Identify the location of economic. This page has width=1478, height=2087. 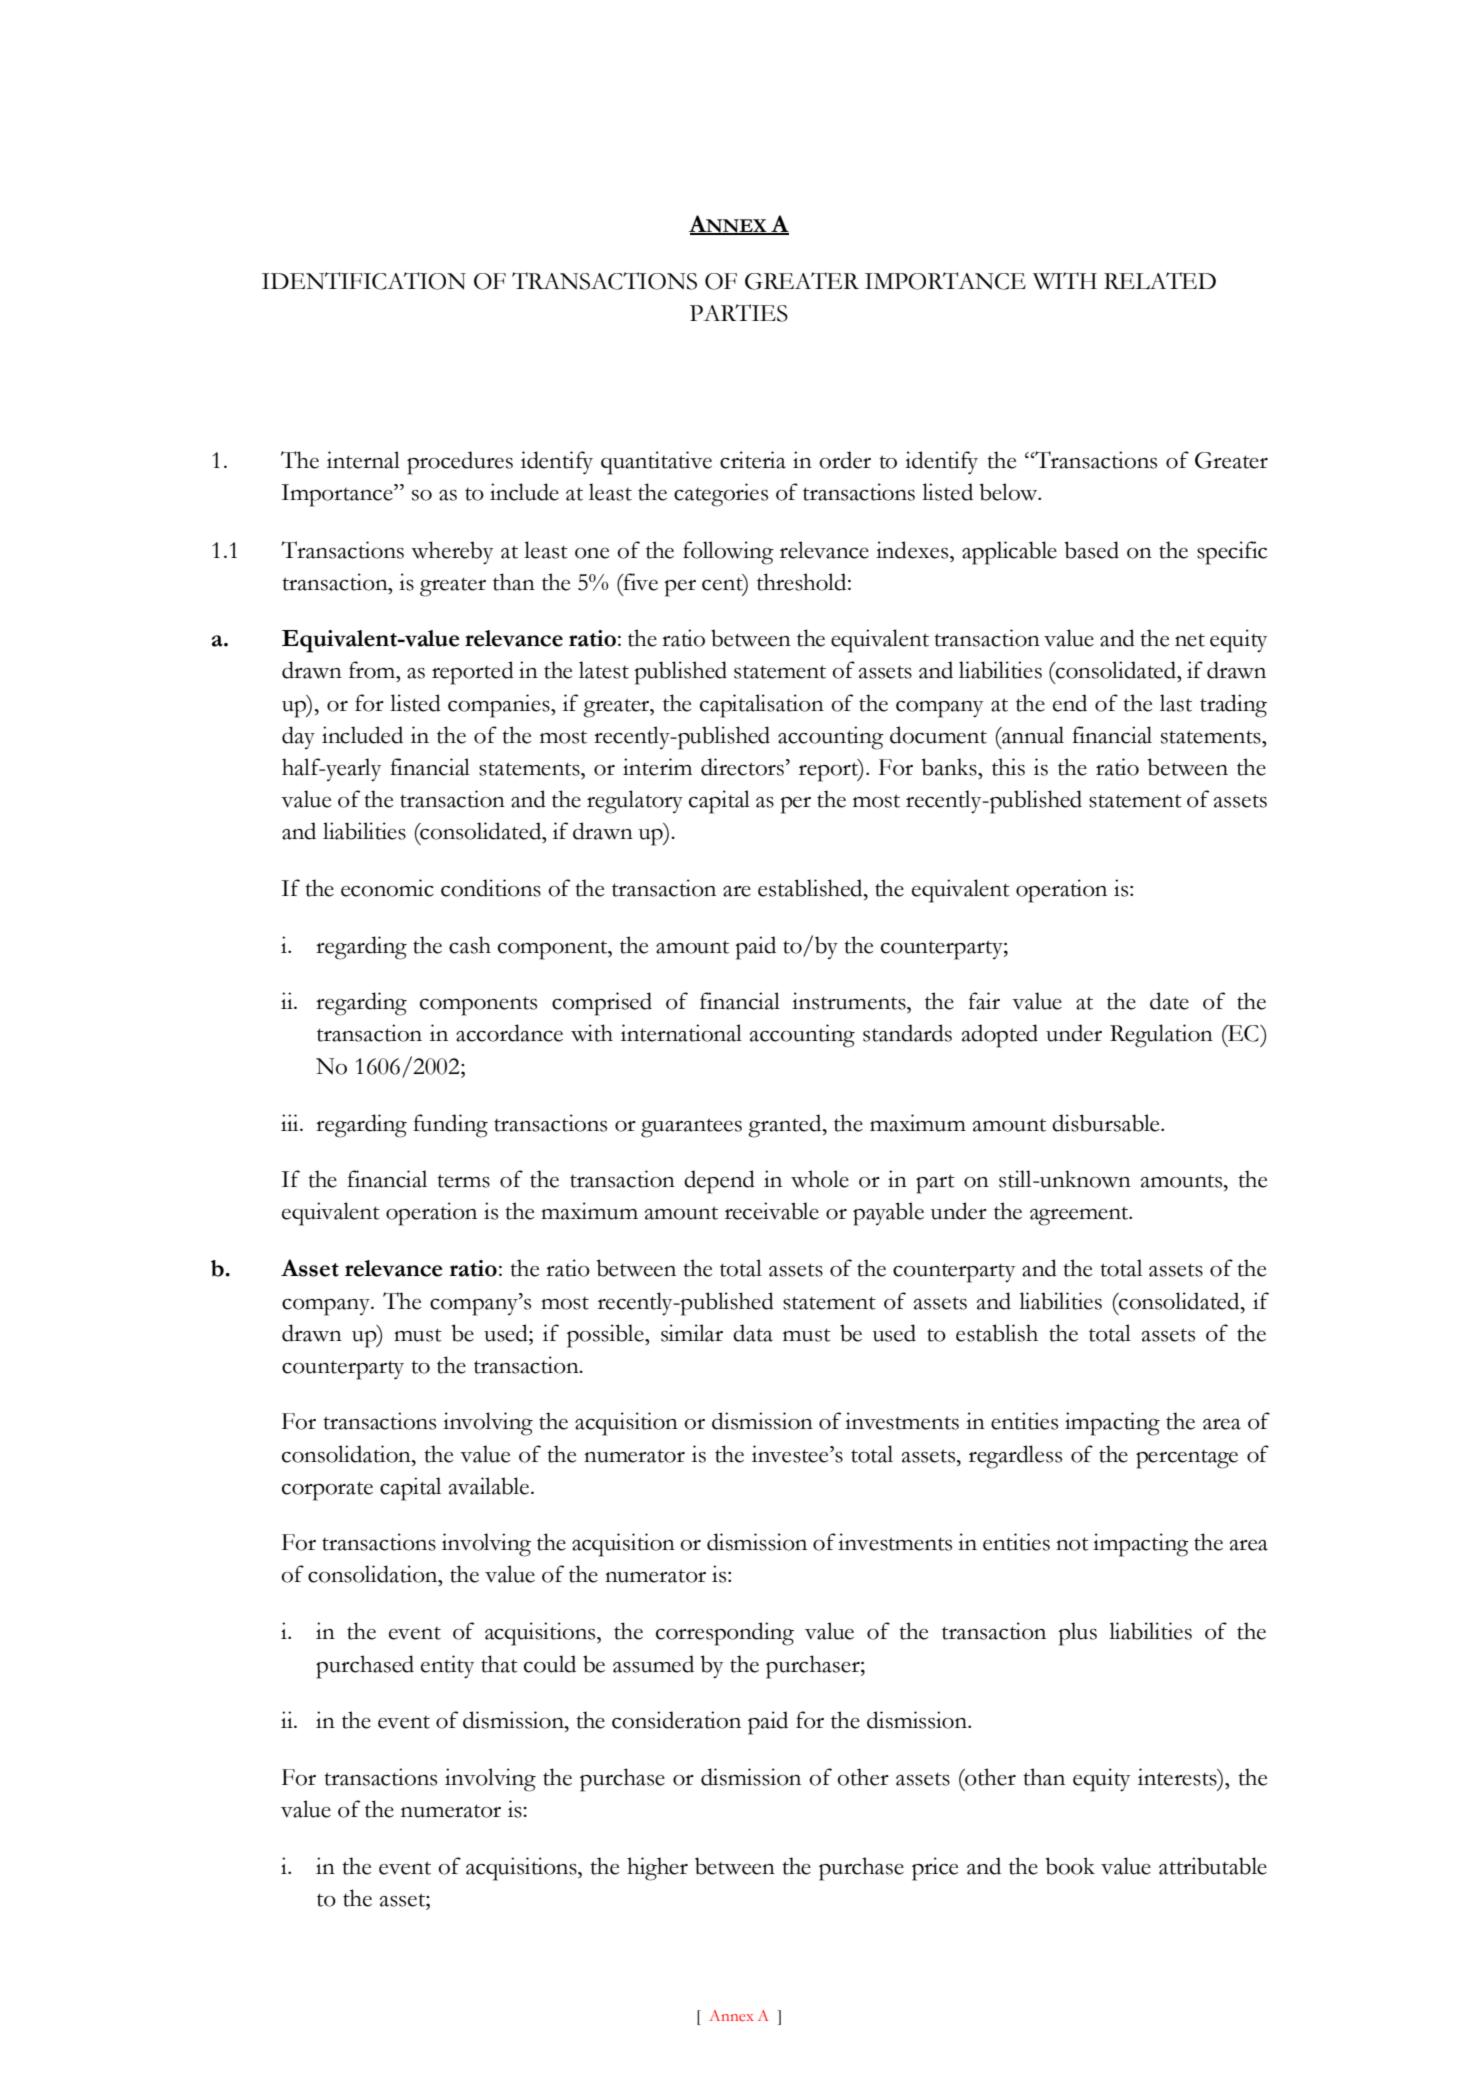
(387, 888).
